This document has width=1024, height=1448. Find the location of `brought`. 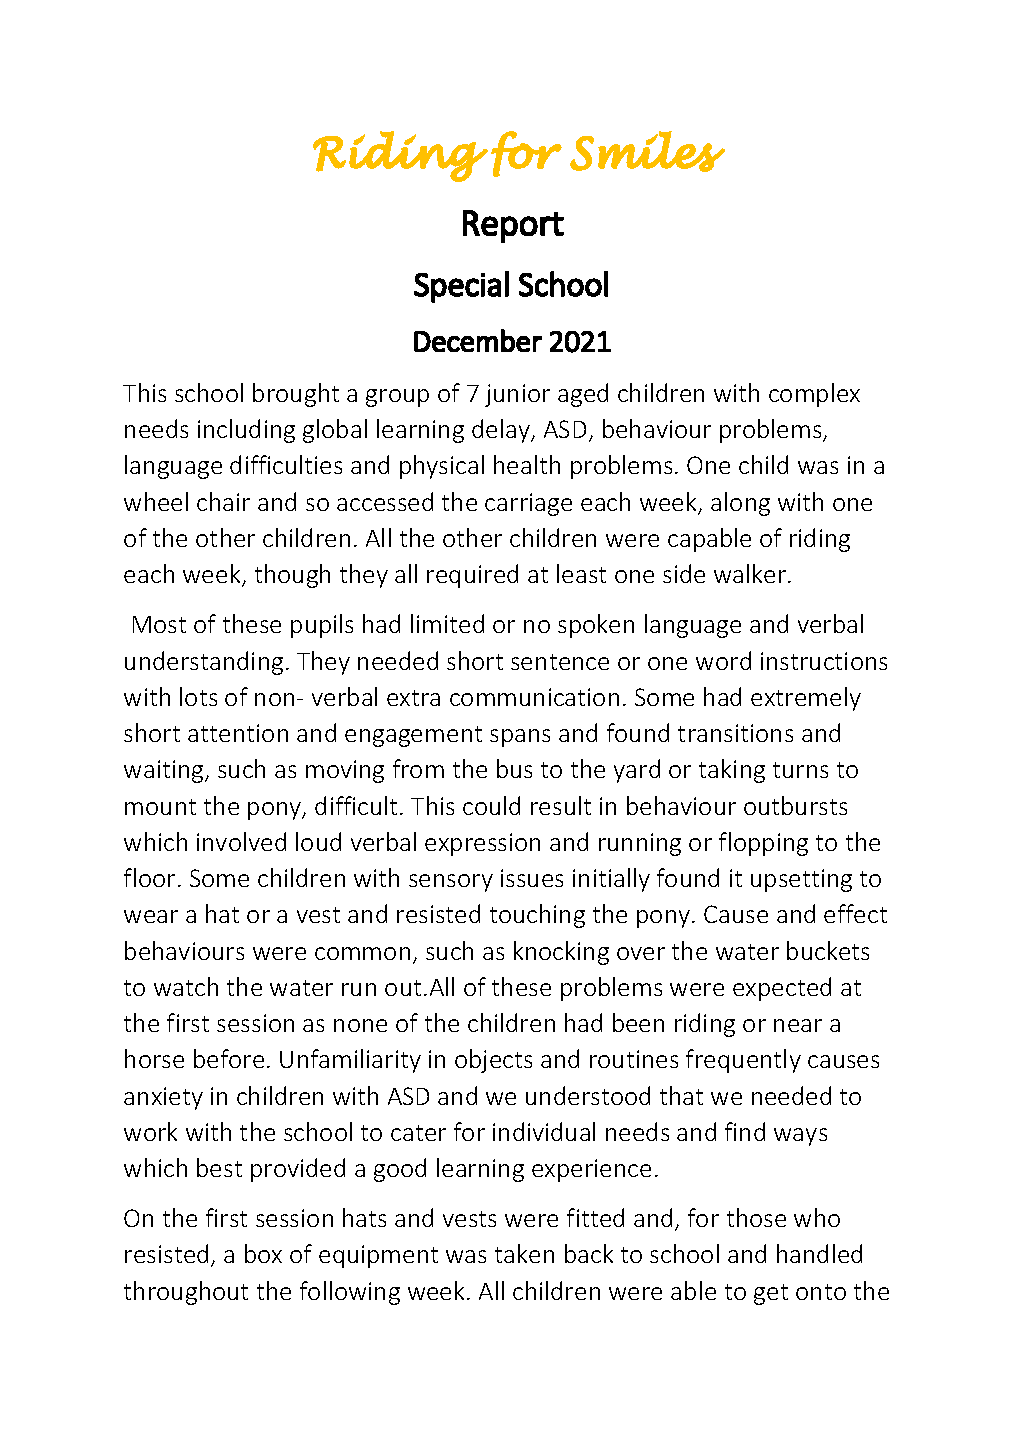

brought is located at coordinates (296, 395).
